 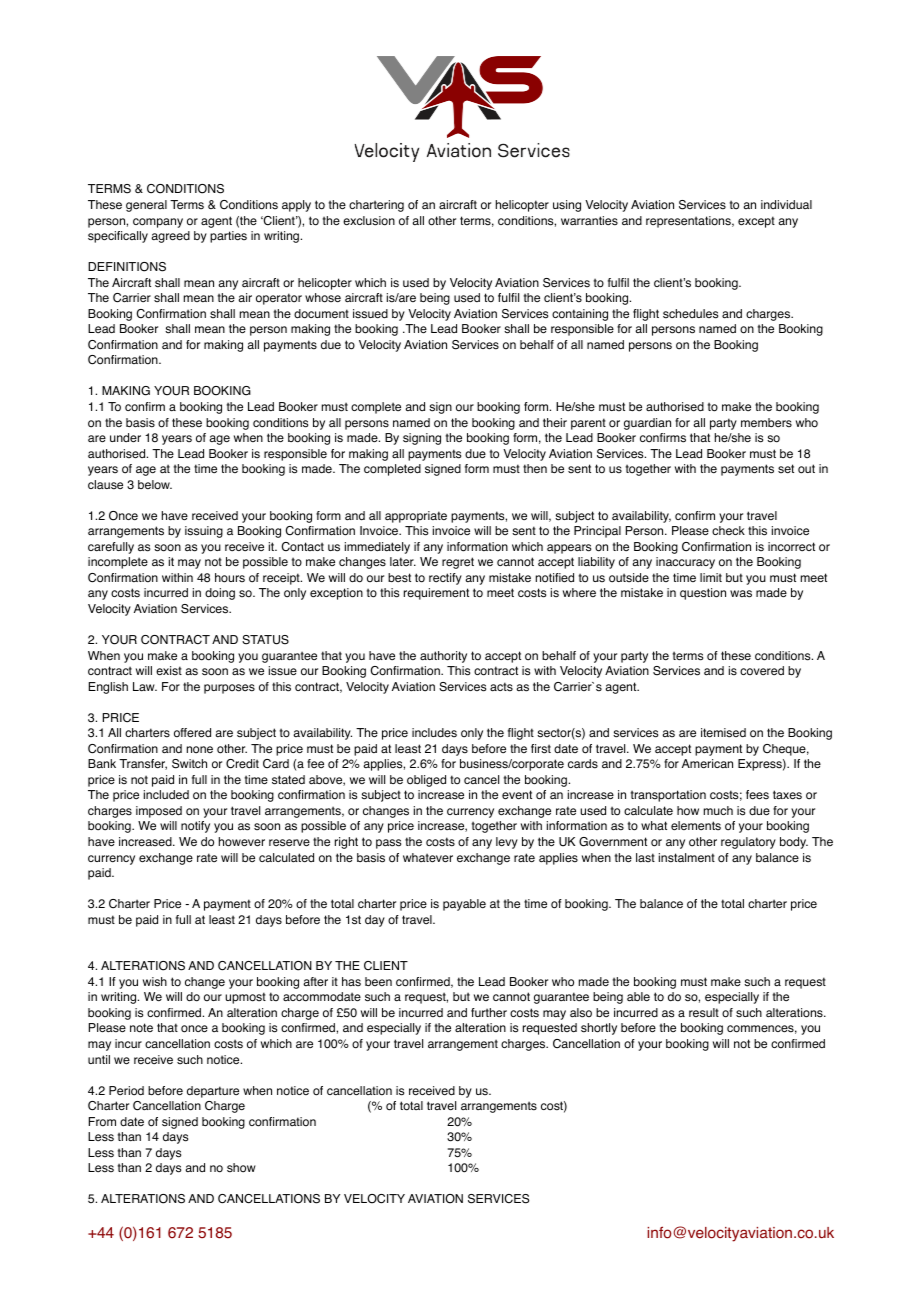 I want to click on authority, so click(x=443, y=657).
